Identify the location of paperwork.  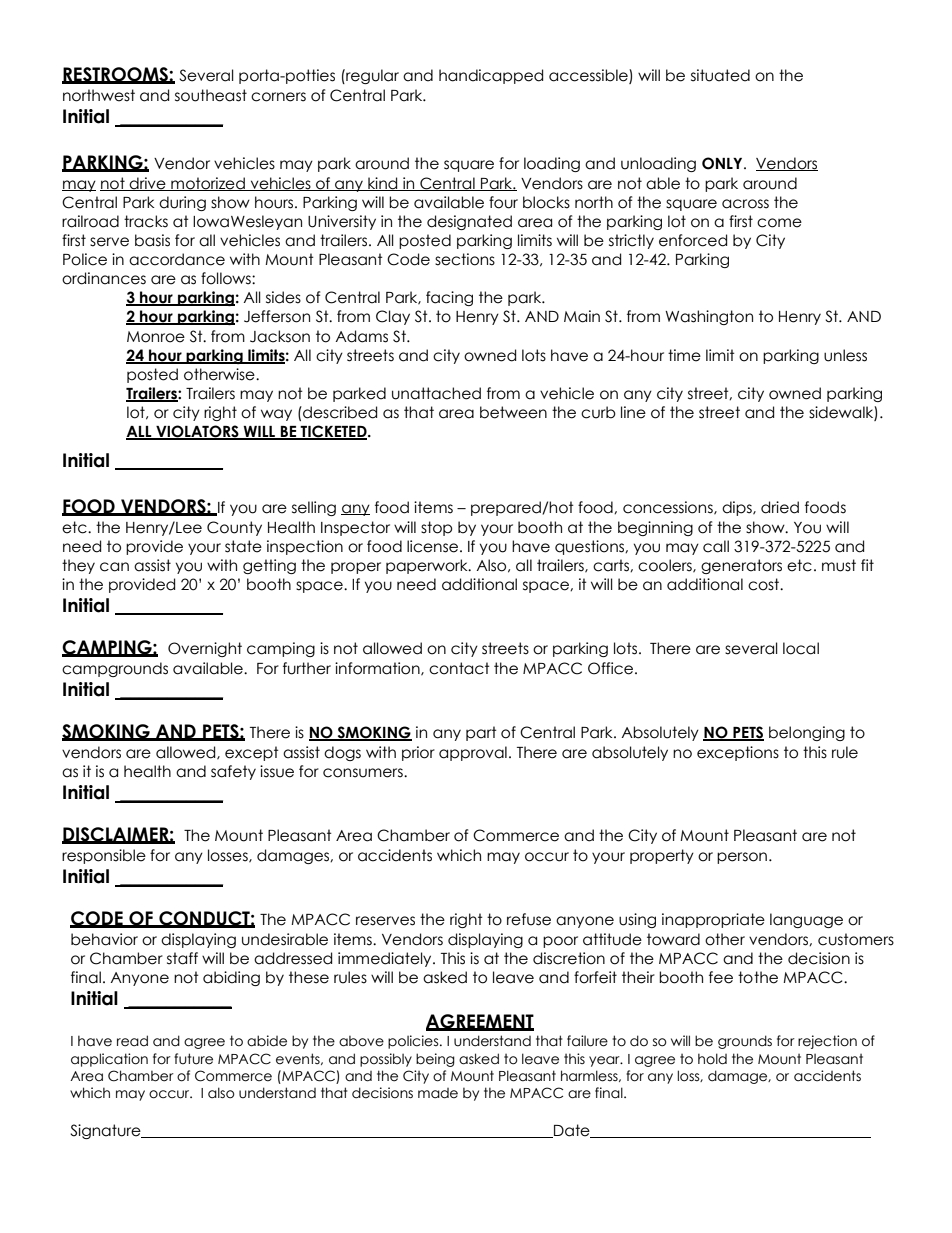
(428, 566).
